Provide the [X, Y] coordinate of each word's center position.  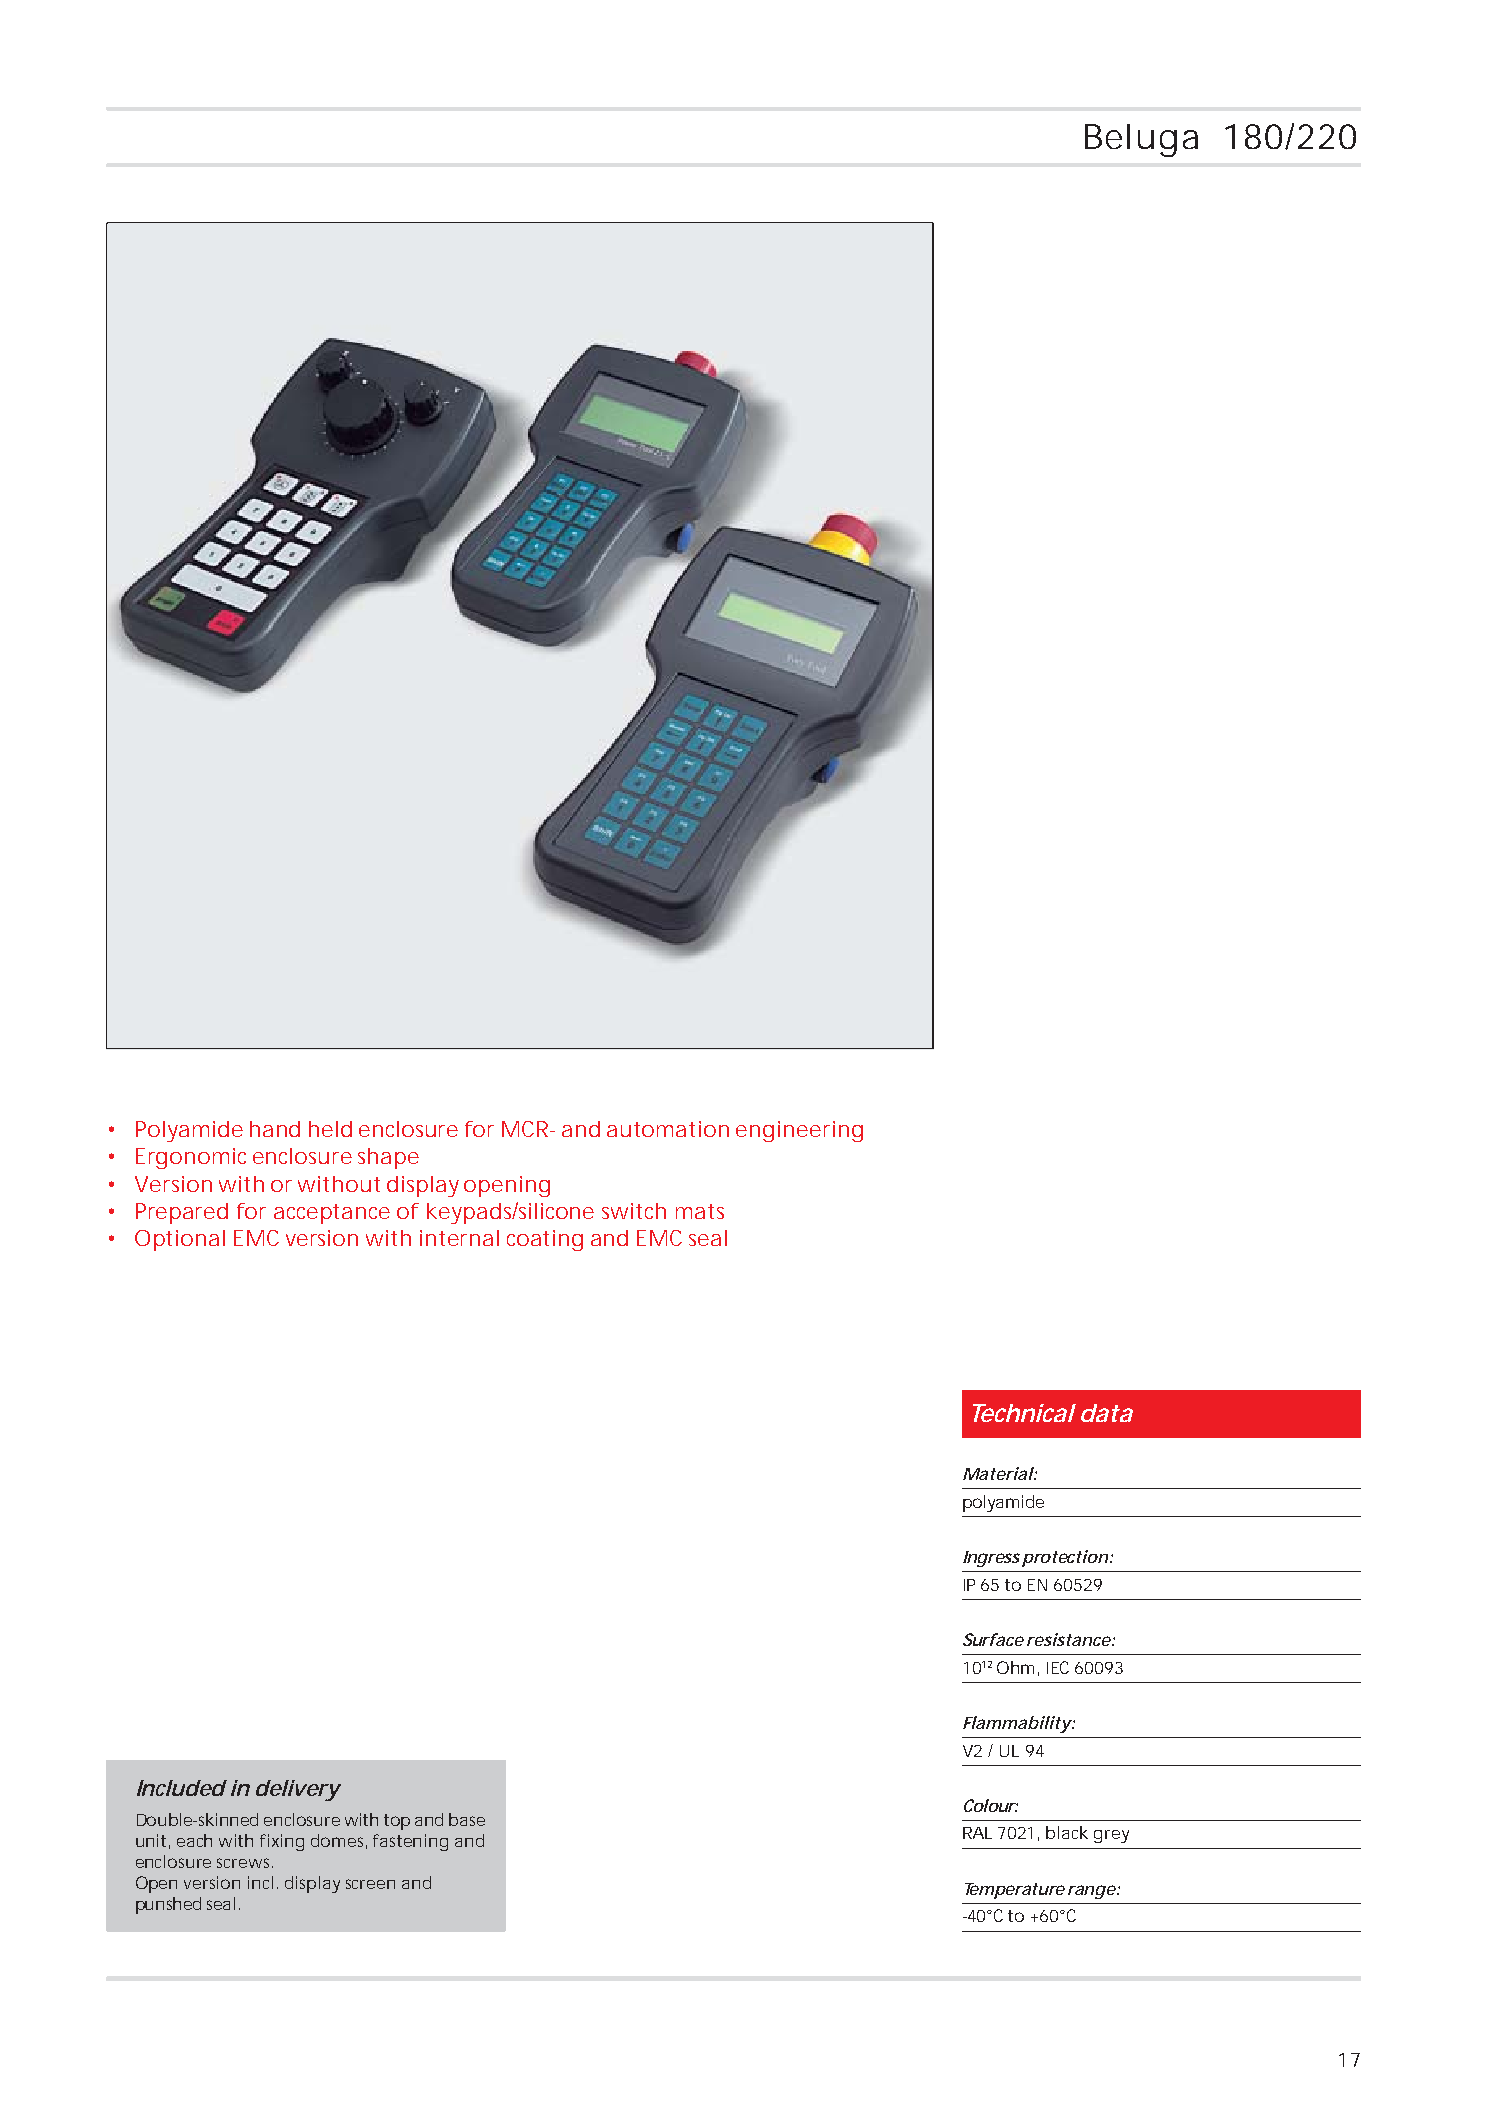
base [467, 1819]
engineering [799, 1131]
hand [275, 1129]
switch [634, 1211]
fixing [282, 1842]
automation [668, 1129]
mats [700, 1211]
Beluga [1141, 140]
